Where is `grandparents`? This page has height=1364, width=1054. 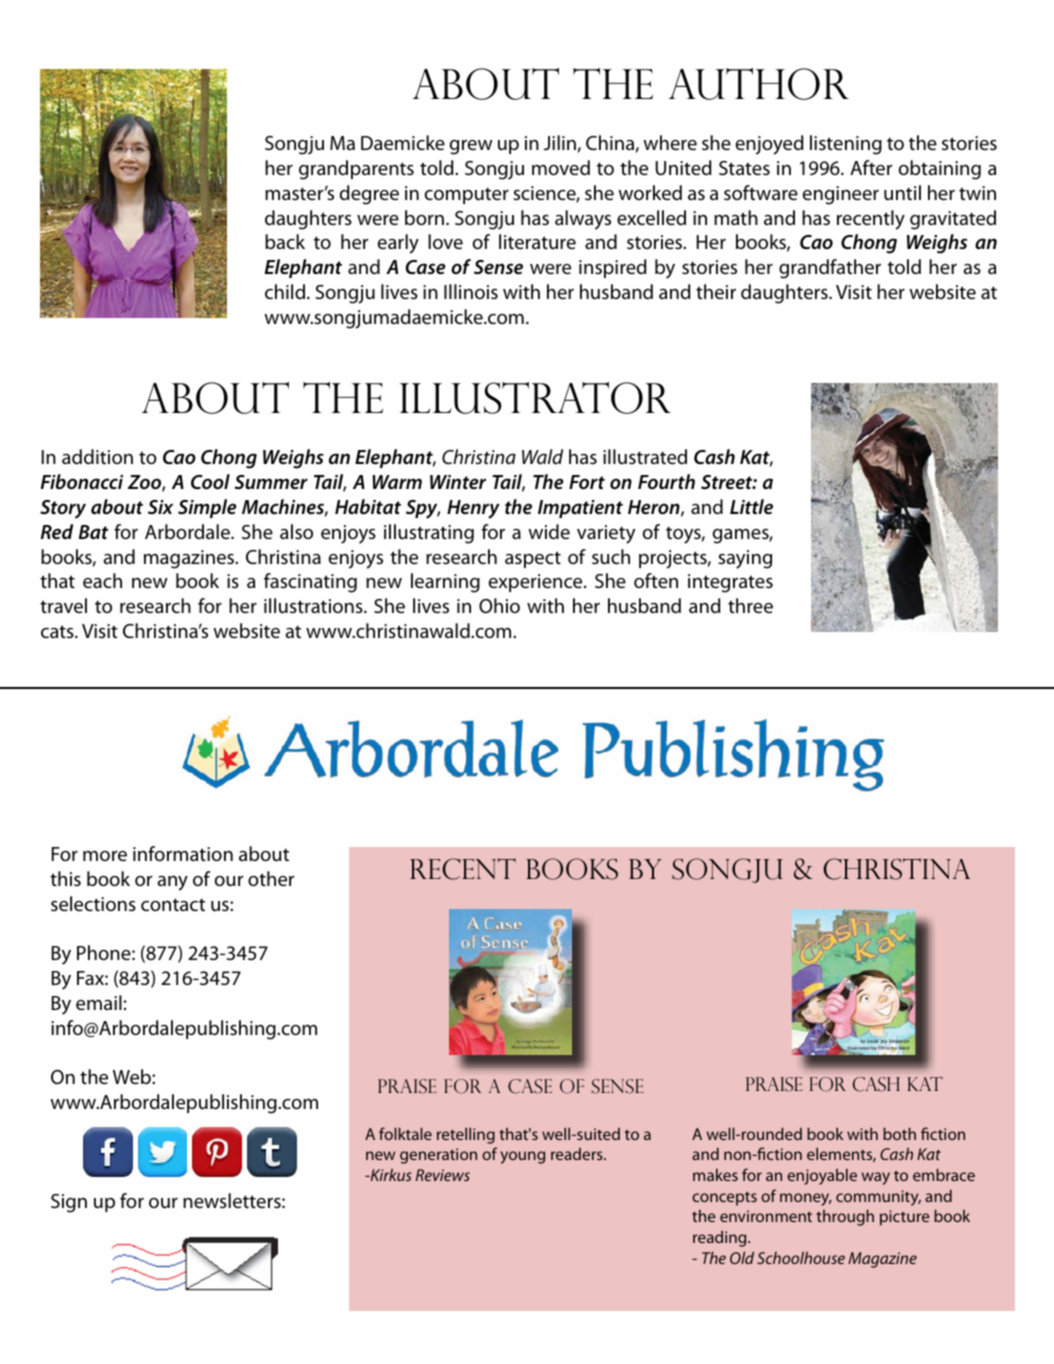
grandparents is located at coordinates (356, 170).
